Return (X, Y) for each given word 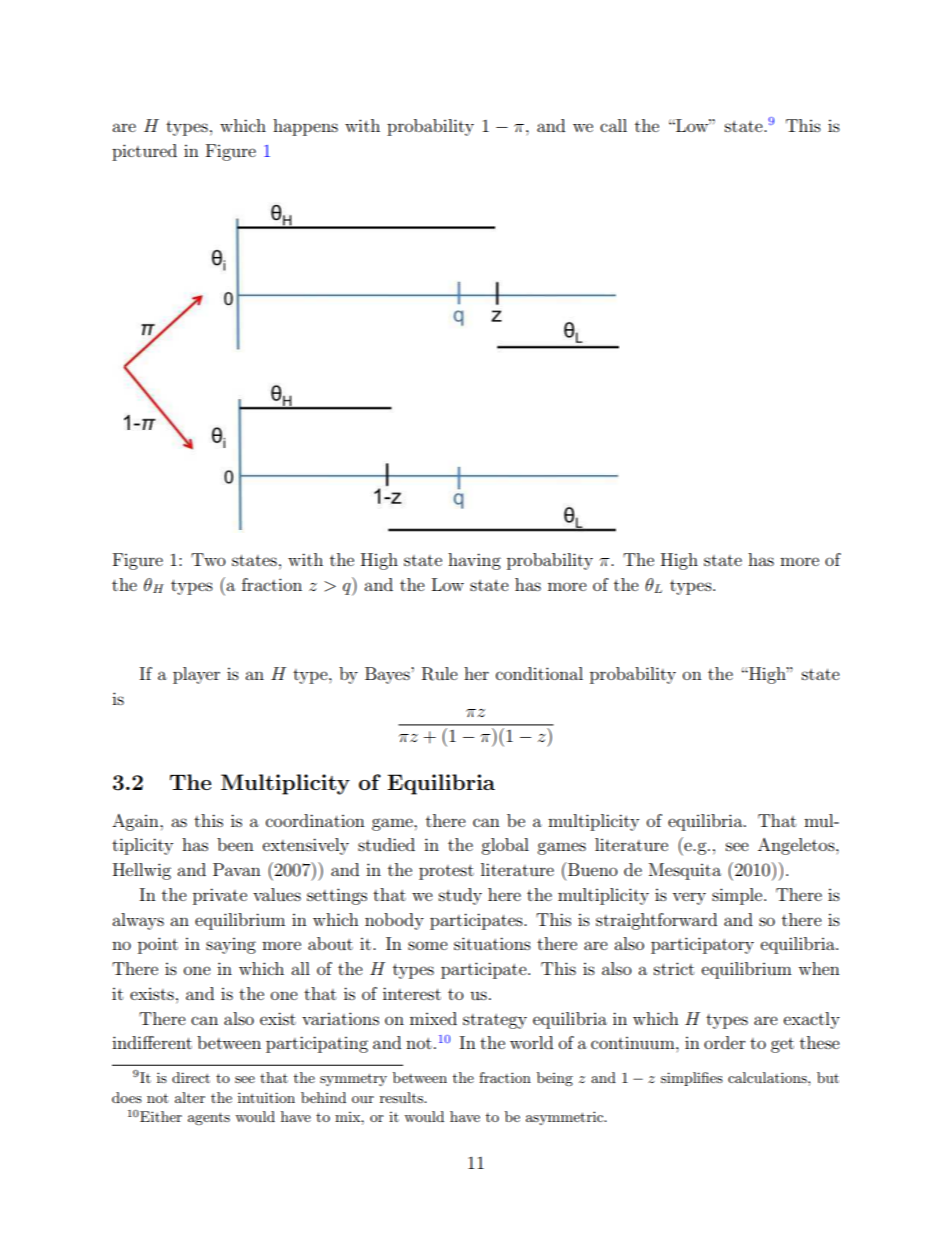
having (474, 561)
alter (190, 1097)
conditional (539, 673)
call (613, 125)
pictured (144, 152)
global (505, 846)
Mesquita (685, 871)
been (235, 844)
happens (305, 127)
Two (208, 559)
